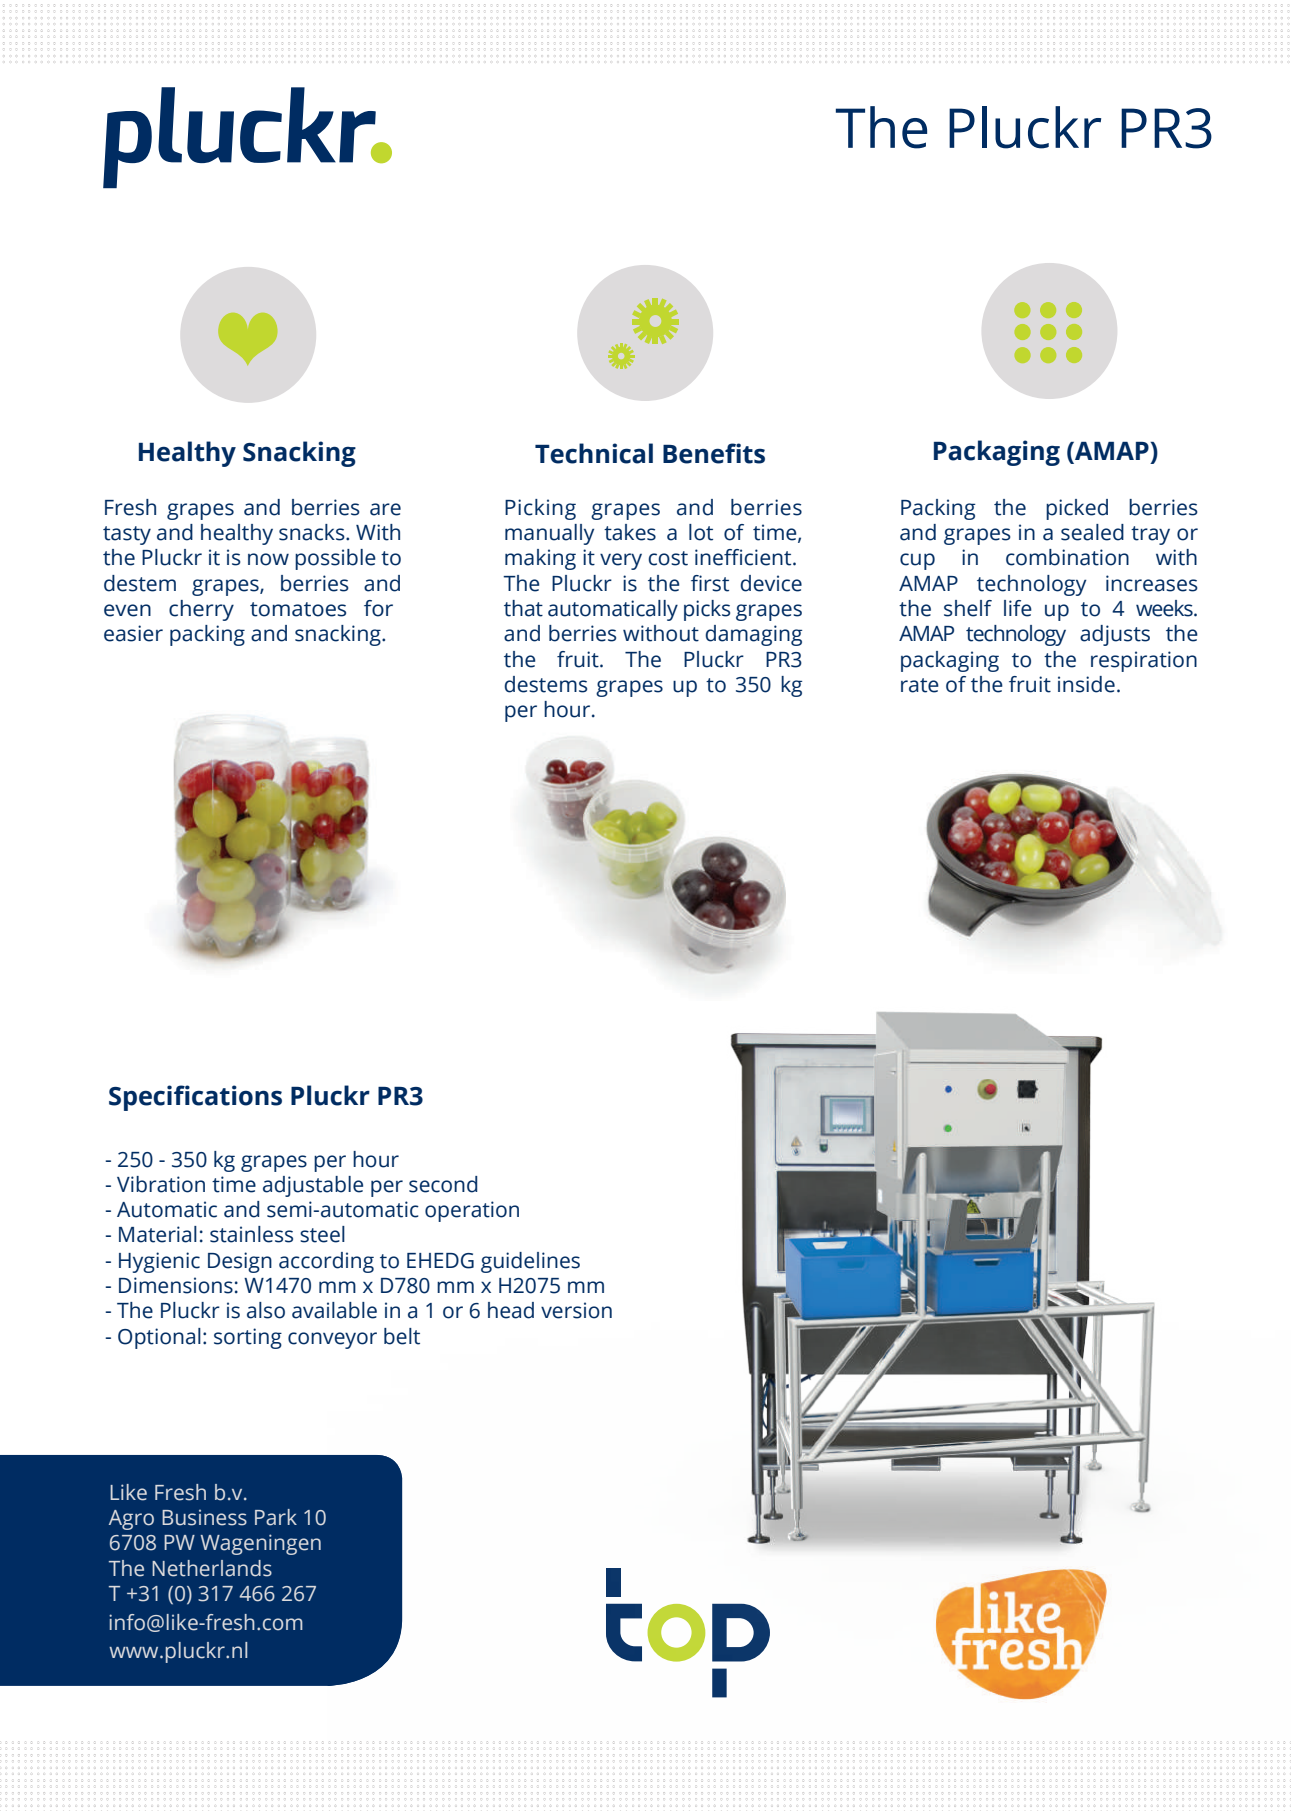 This screenshot has height=1811, width=1291. What do you see at coordinates (443, 1184) in the screenshot?
I see `second` at bounding box center [443, 1184].
